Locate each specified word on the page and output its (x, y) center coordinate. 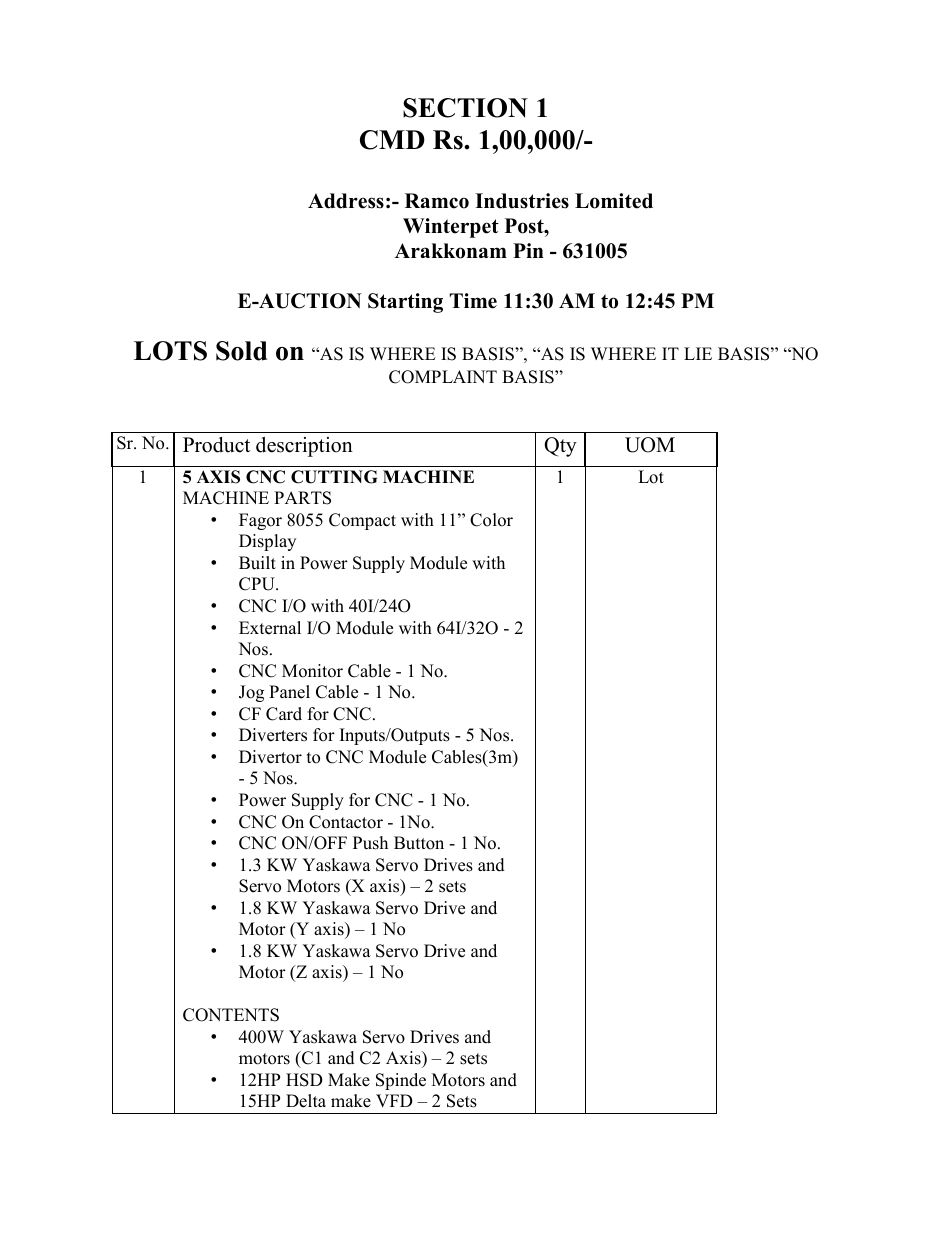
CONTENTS (231, 1015)
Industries (522, 201)
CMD (392, 140)
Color (491, 520)
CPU (258, 584)
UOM (650, 445)
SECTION (465, 108)
